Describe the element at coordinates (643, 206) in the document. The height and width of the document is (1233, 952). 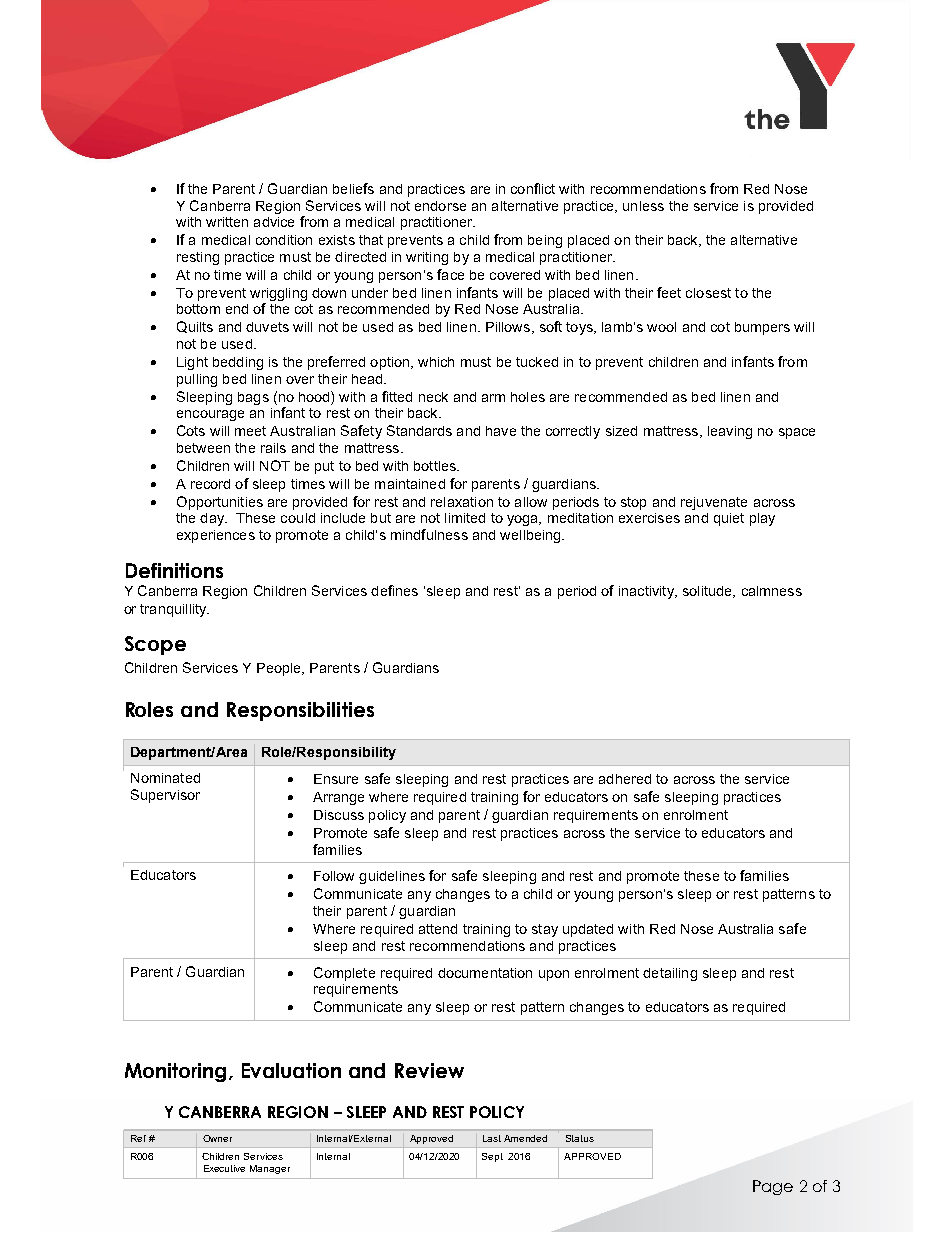
I see `unless` at that location.
